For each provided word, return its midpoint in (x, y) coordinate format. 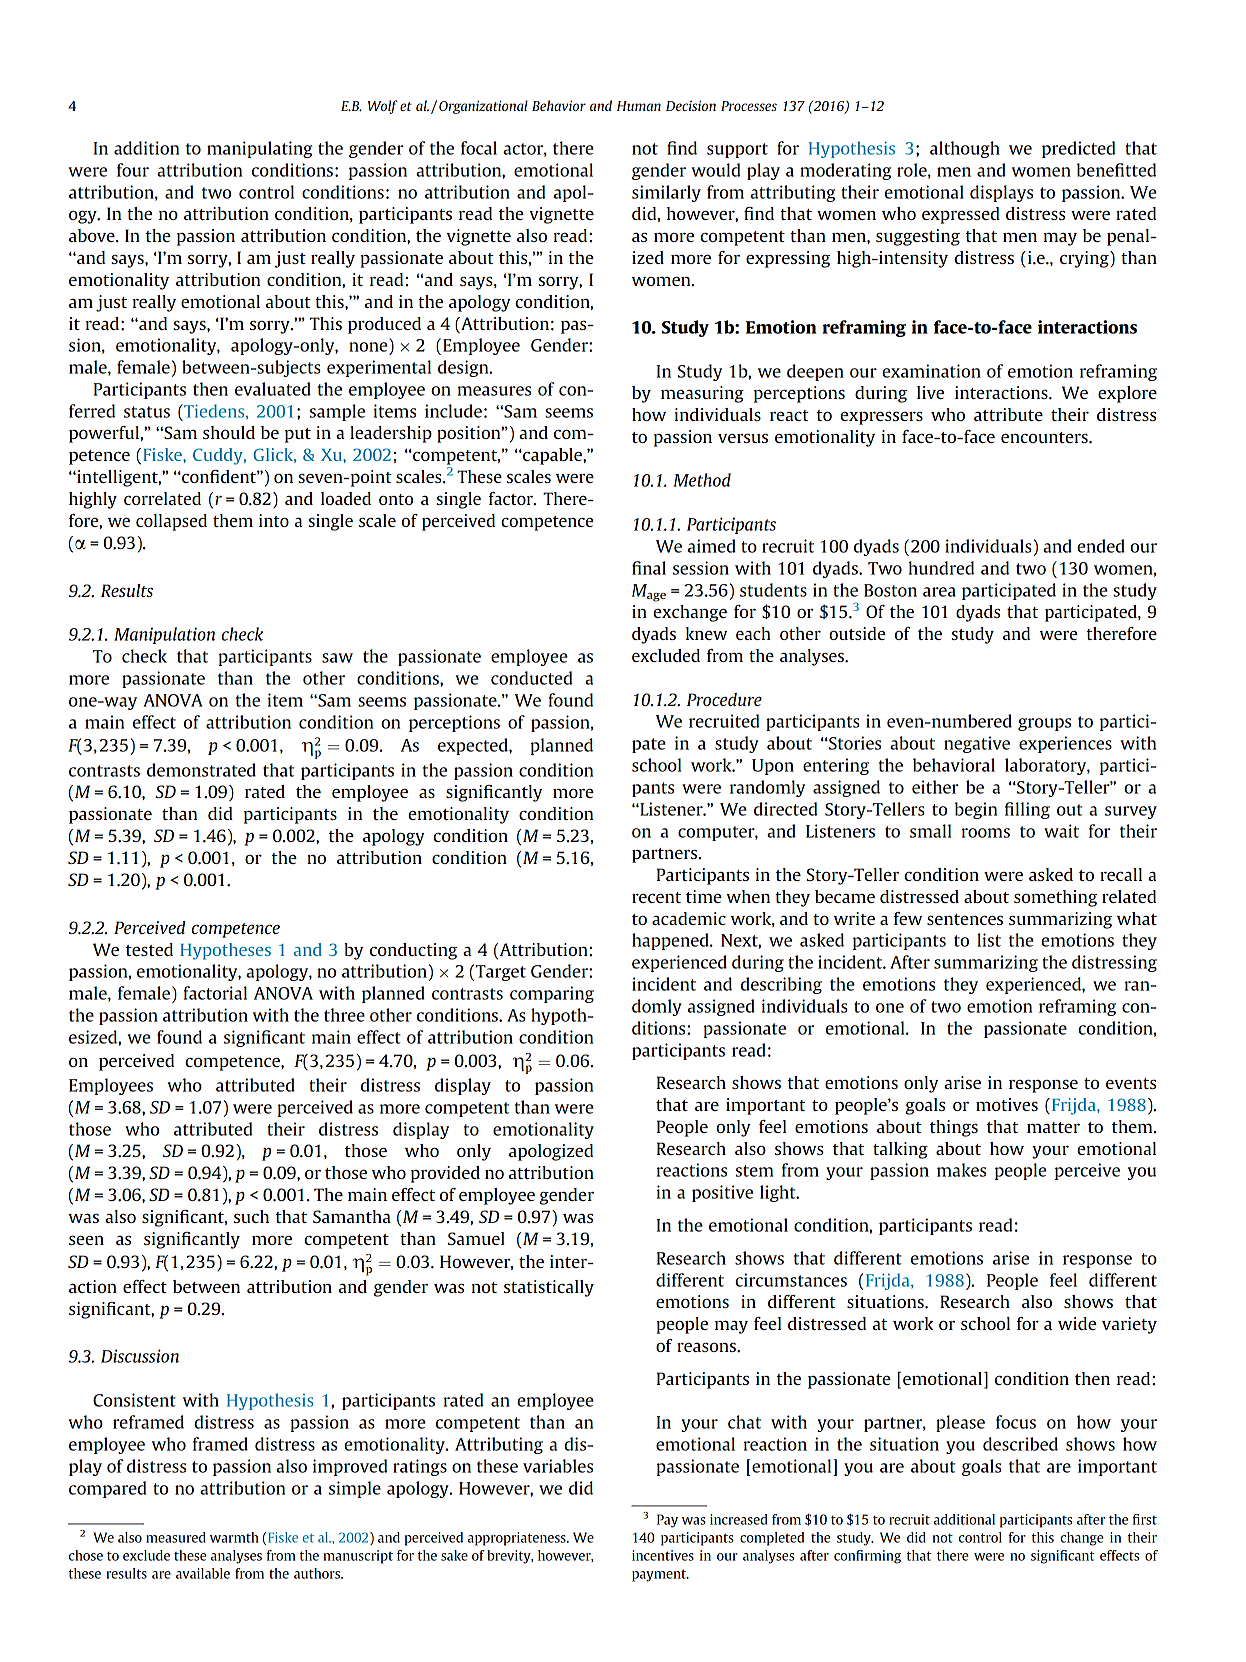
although (965, 149)
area (939, 592)
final (649, 568)
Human (639, 106)
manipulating (259, 149)
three (344, 1015)
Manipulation (164, 635)
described (1020, 1444)
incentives (663, 1555)
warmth (234, 1537)
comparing (552, 994)
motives (1007, 1104)
